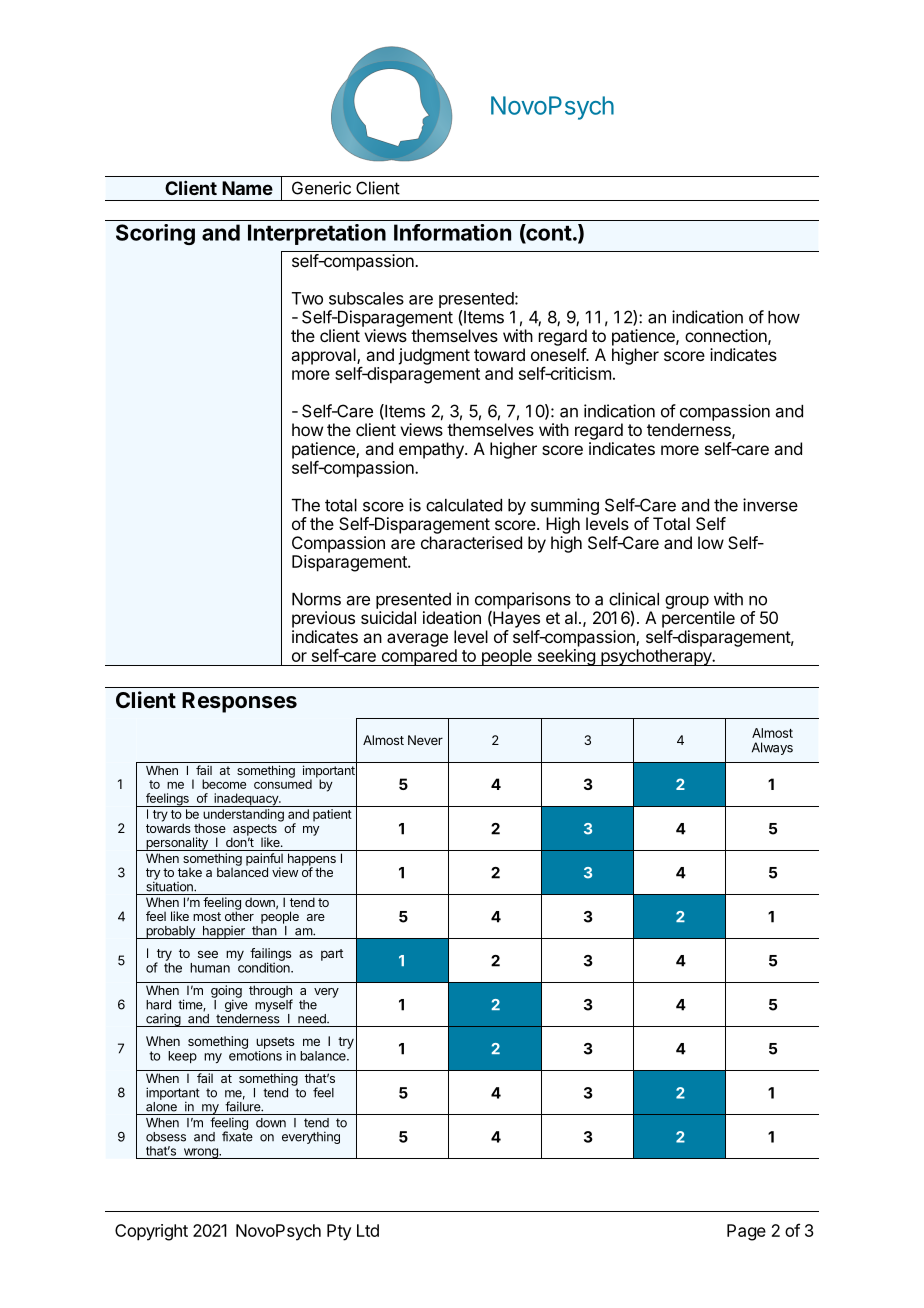  Describe the element at coordinates (200, 1153) in the screenshot. I see `wrong` at that location.
